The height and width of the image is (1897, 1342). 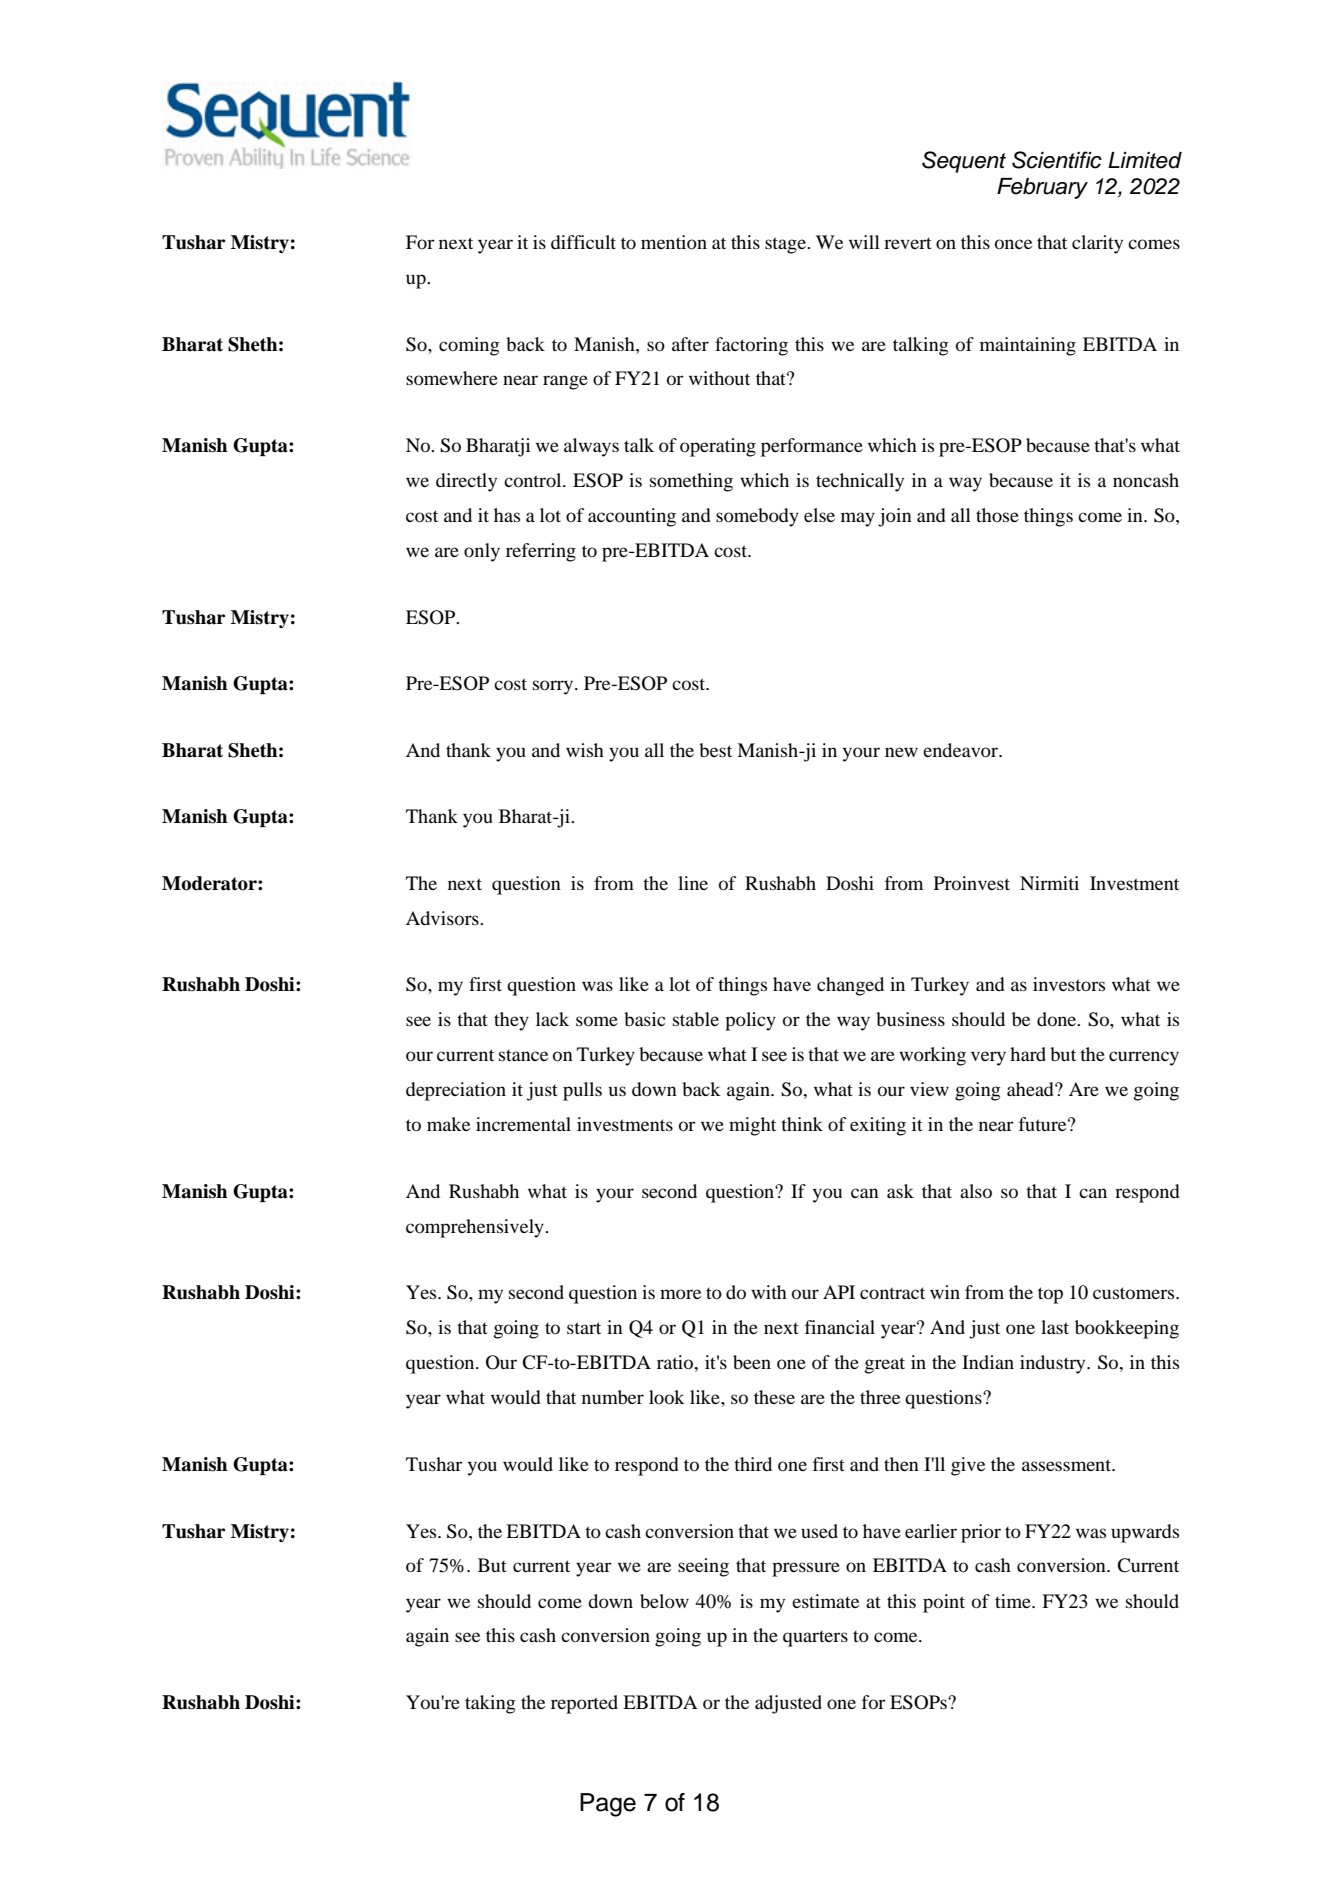 I want to click on they, so click(x=511, y=1021).
